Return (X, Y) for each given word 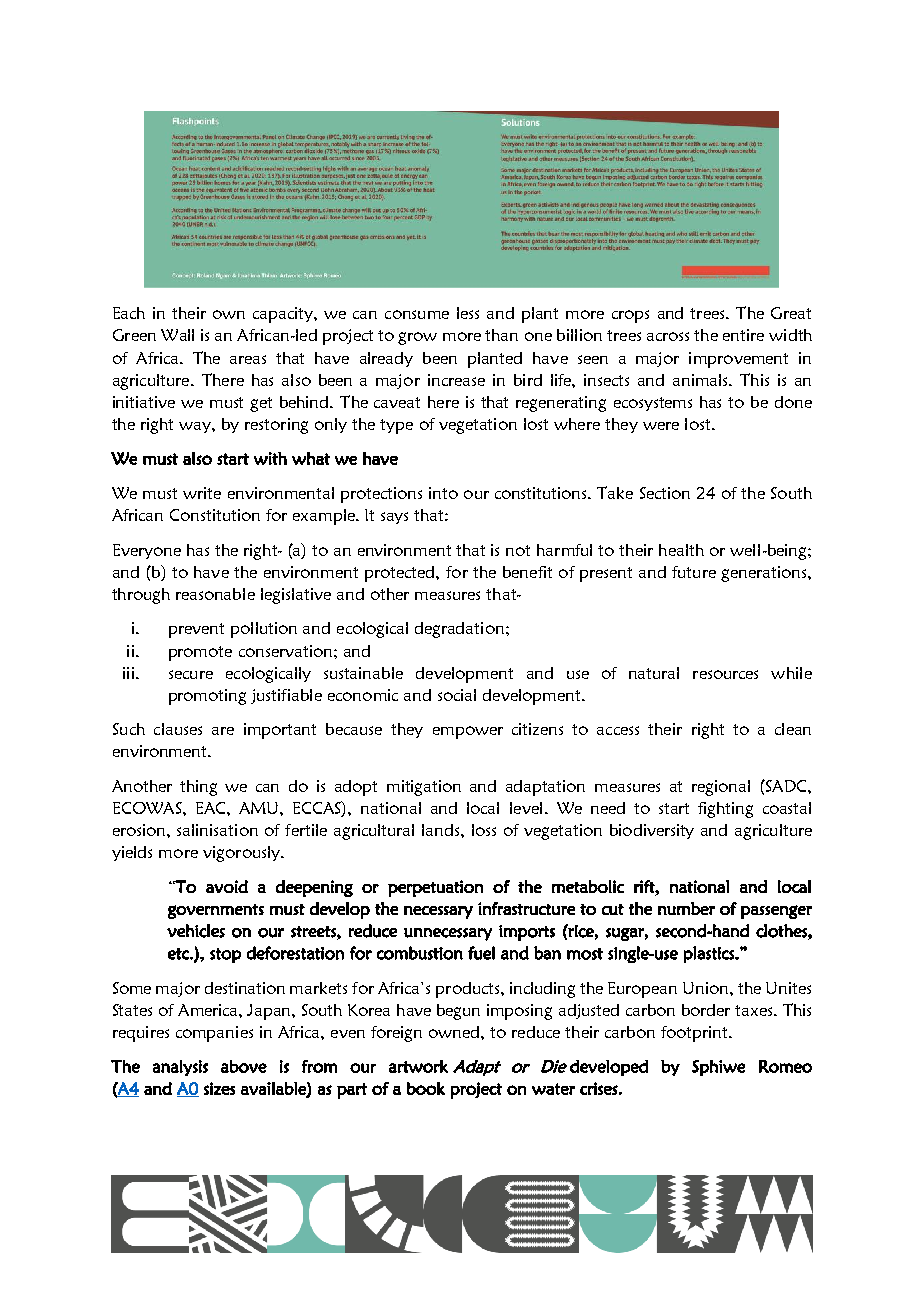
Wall (177, 335)
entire (743, 335)
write (202, 493)
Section (665, 493)
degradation (459, 630)
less (468, 313)
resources (725, 674)
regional (721, 788)
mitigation (424, 788)
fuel (481, 953)
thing (198, 788)
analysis (180, 1068)
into (443, 493)
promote (200, 653)
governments (216, 911)
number (686, 908)
